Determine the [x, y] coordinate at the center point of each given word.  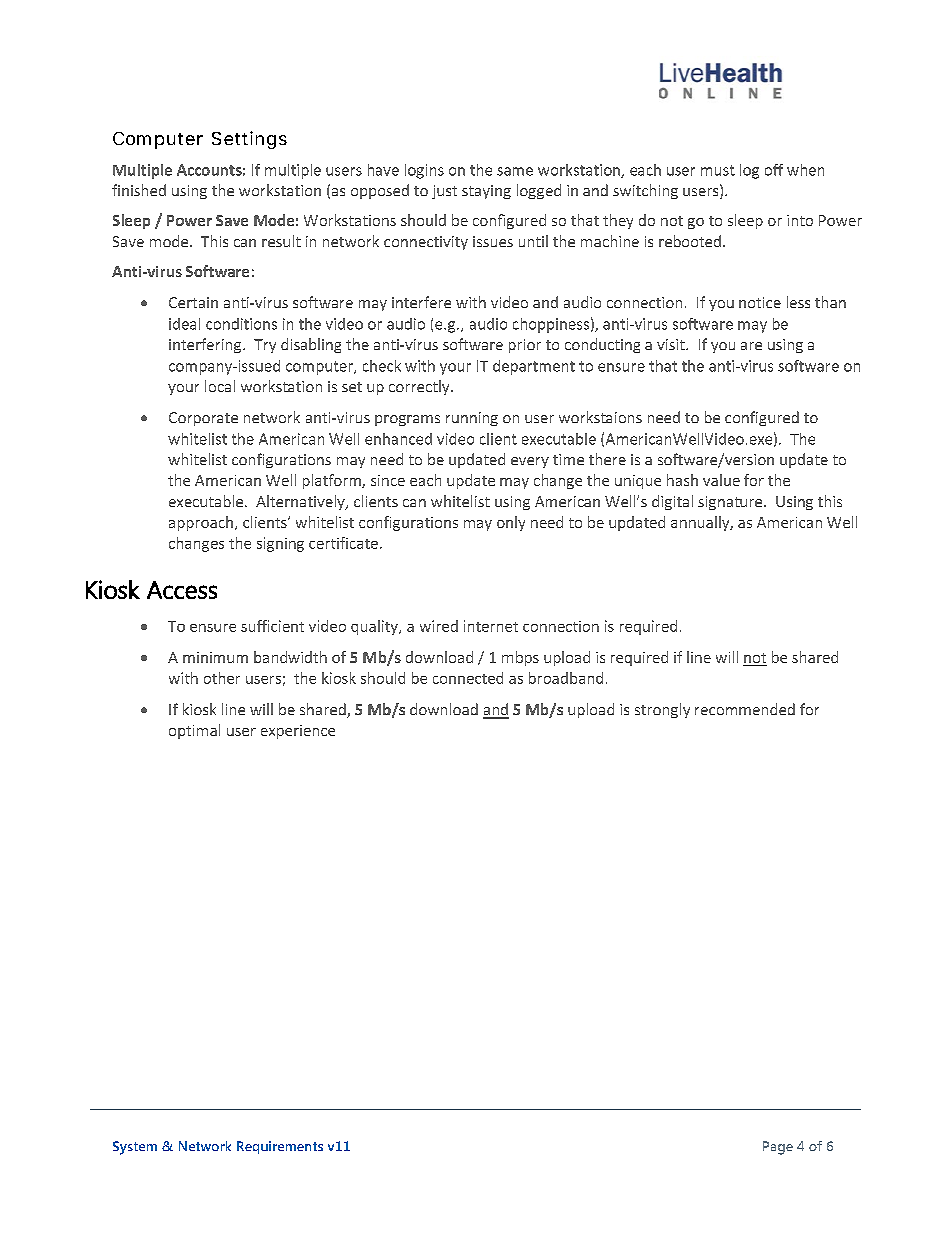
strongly [662, 710]
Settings [249, 140]
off [774, 170]
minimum [215, 657]
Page [778, 1148]
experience [298, 732]
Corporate [203, 419]
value [721, 480]
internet [491, 626]
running [472, 419]
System [135, 1148]
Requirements [280, 1147]
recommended [745, 709]
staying [486, 192]
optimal [194, 731]
